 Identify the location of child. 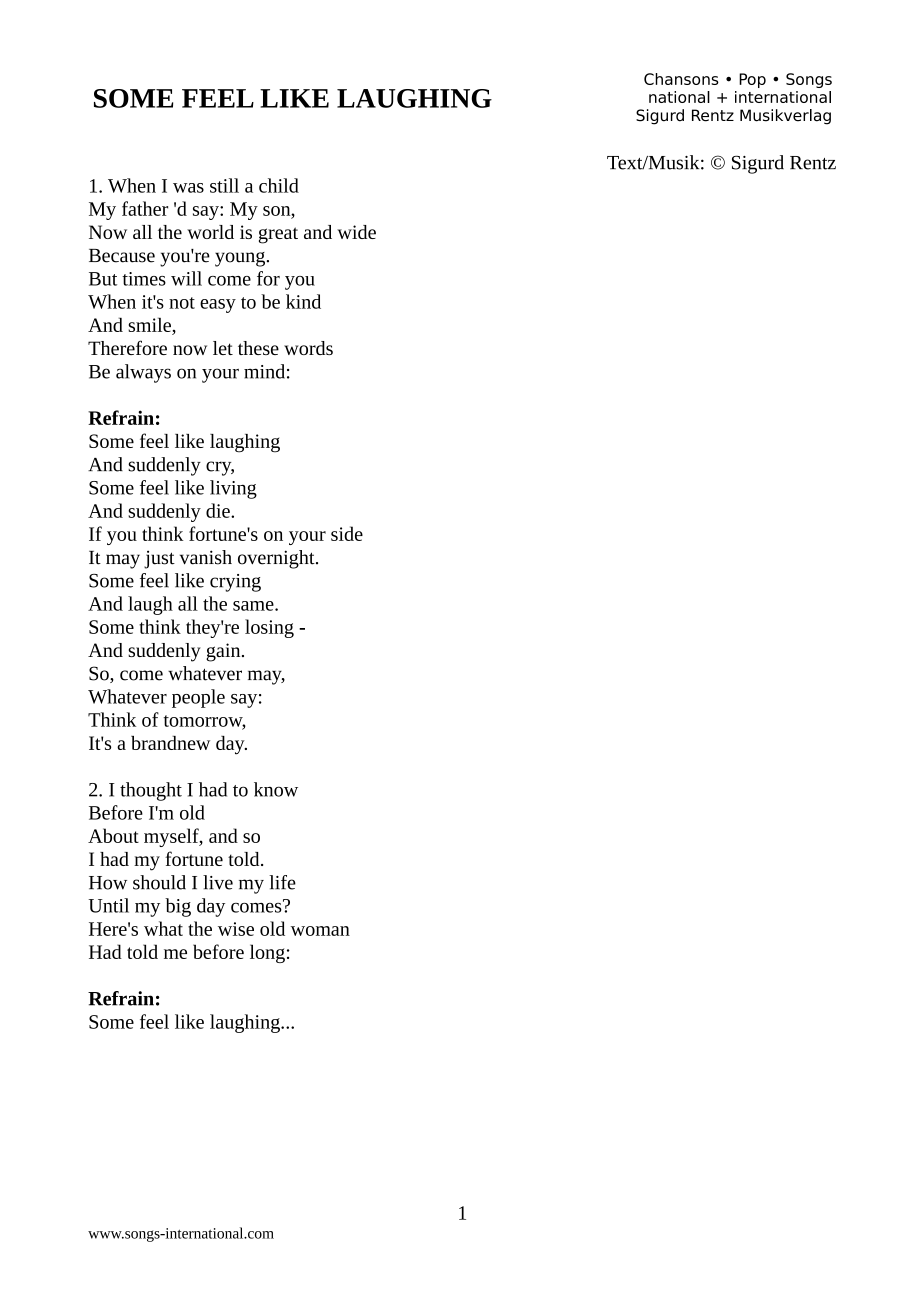
(279, 185).
